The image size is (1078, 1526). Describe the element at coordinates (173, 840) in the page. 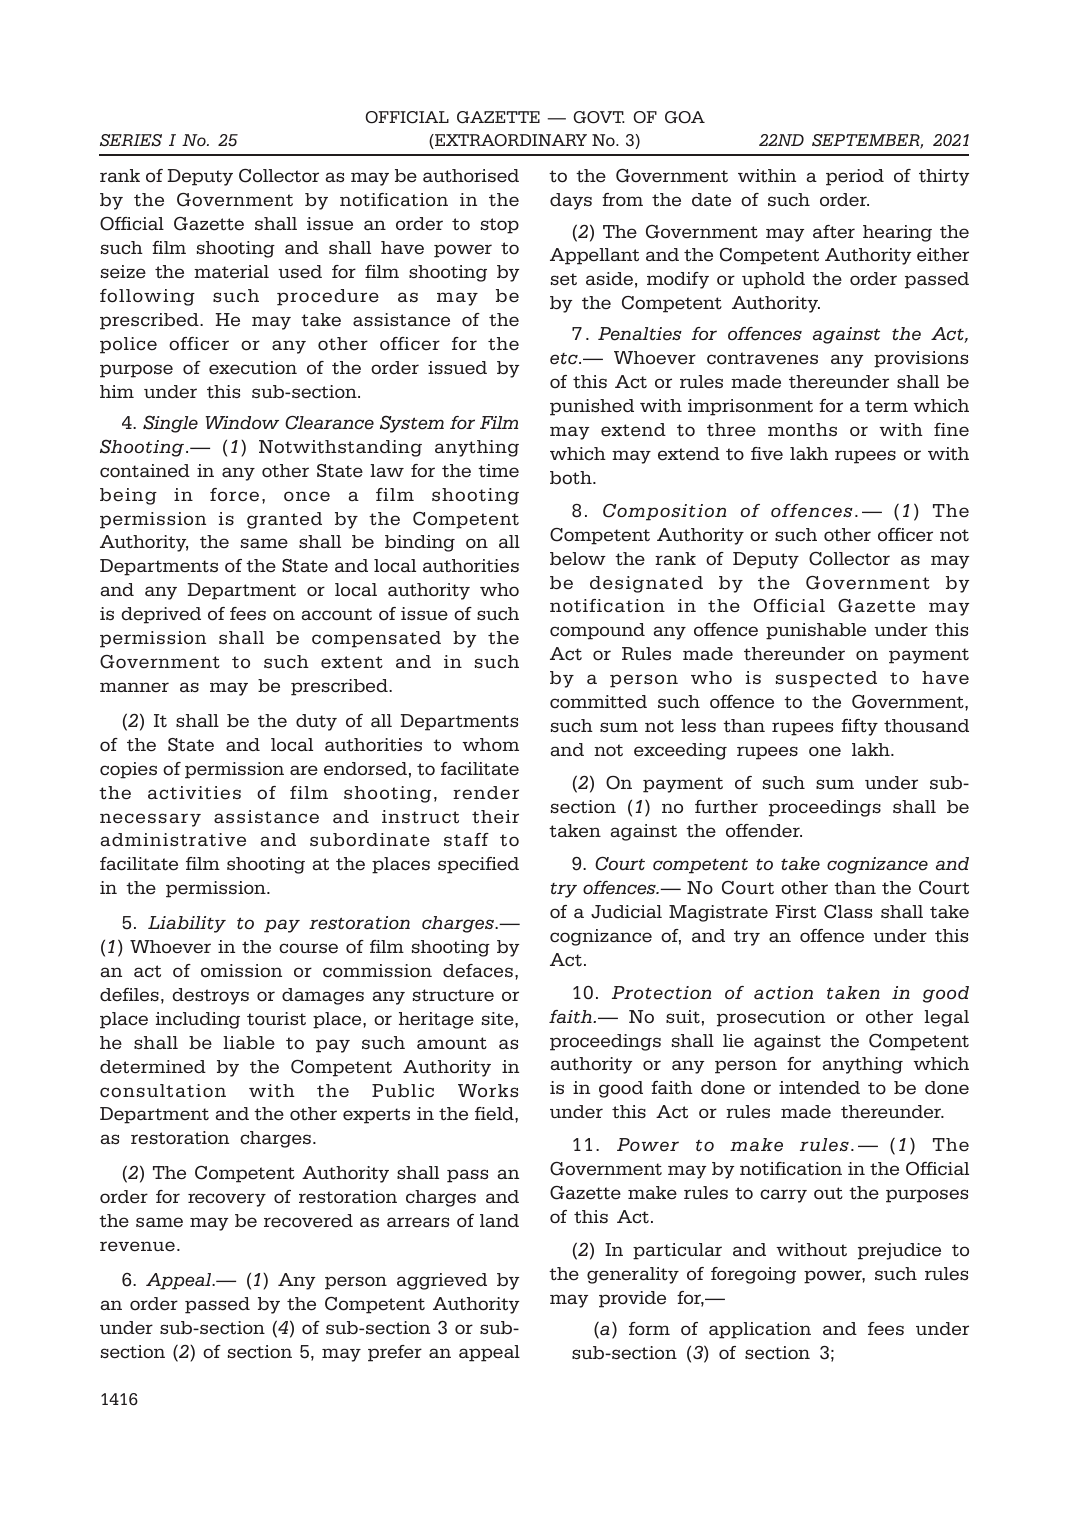

I see `administrative` at that location.
